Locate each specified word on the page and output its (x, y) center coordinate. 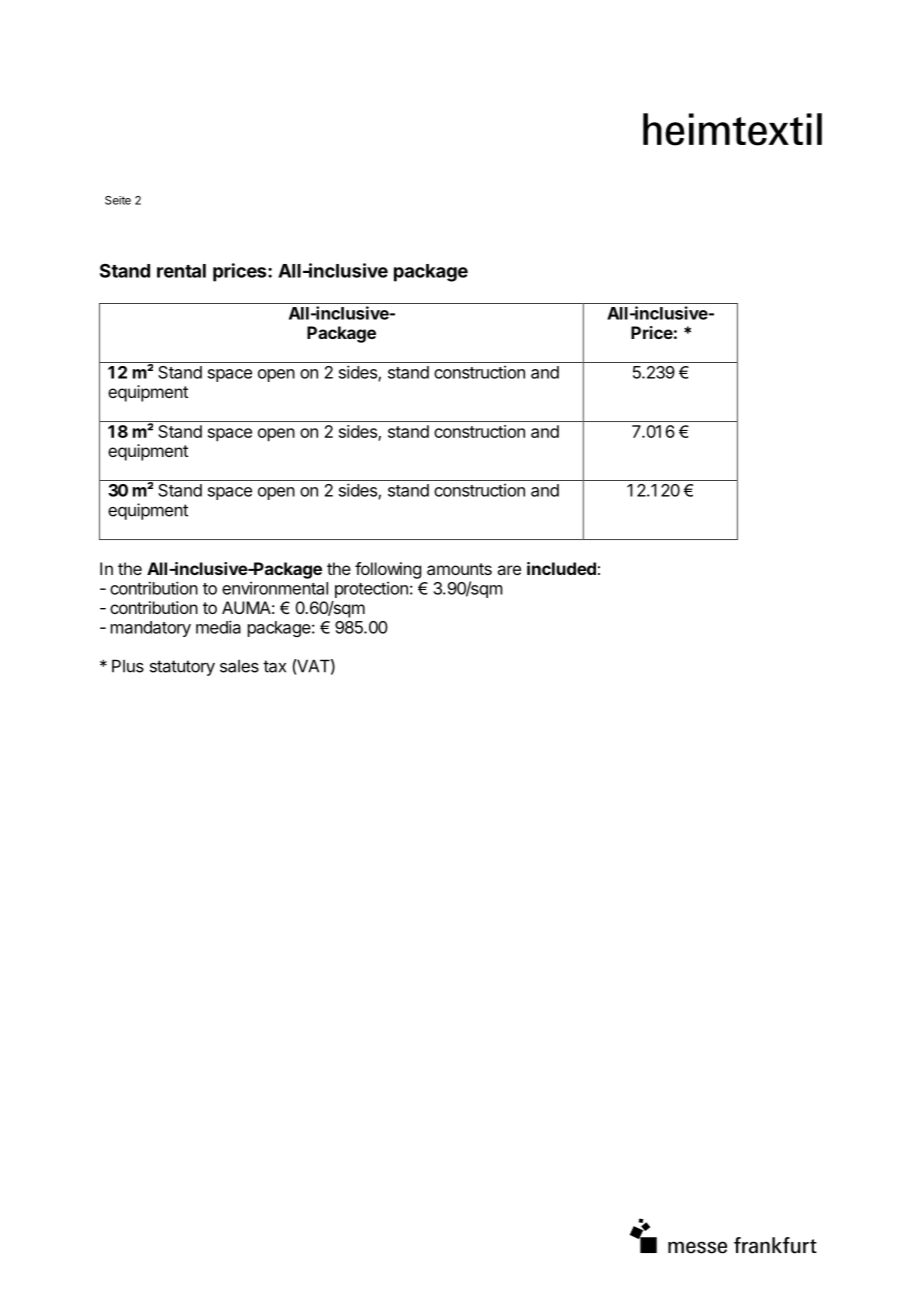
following (388, 570)
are (509, 570)
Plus (128, 666)
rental (181, 271)
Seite (118, 200)
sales (239, 666)
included (561, 568)
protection (371, 589)
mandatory (151, 629)
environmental (275, 588)
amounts (459, 569)
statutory (182, 668)
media (218, 627)
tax (274, 666)
